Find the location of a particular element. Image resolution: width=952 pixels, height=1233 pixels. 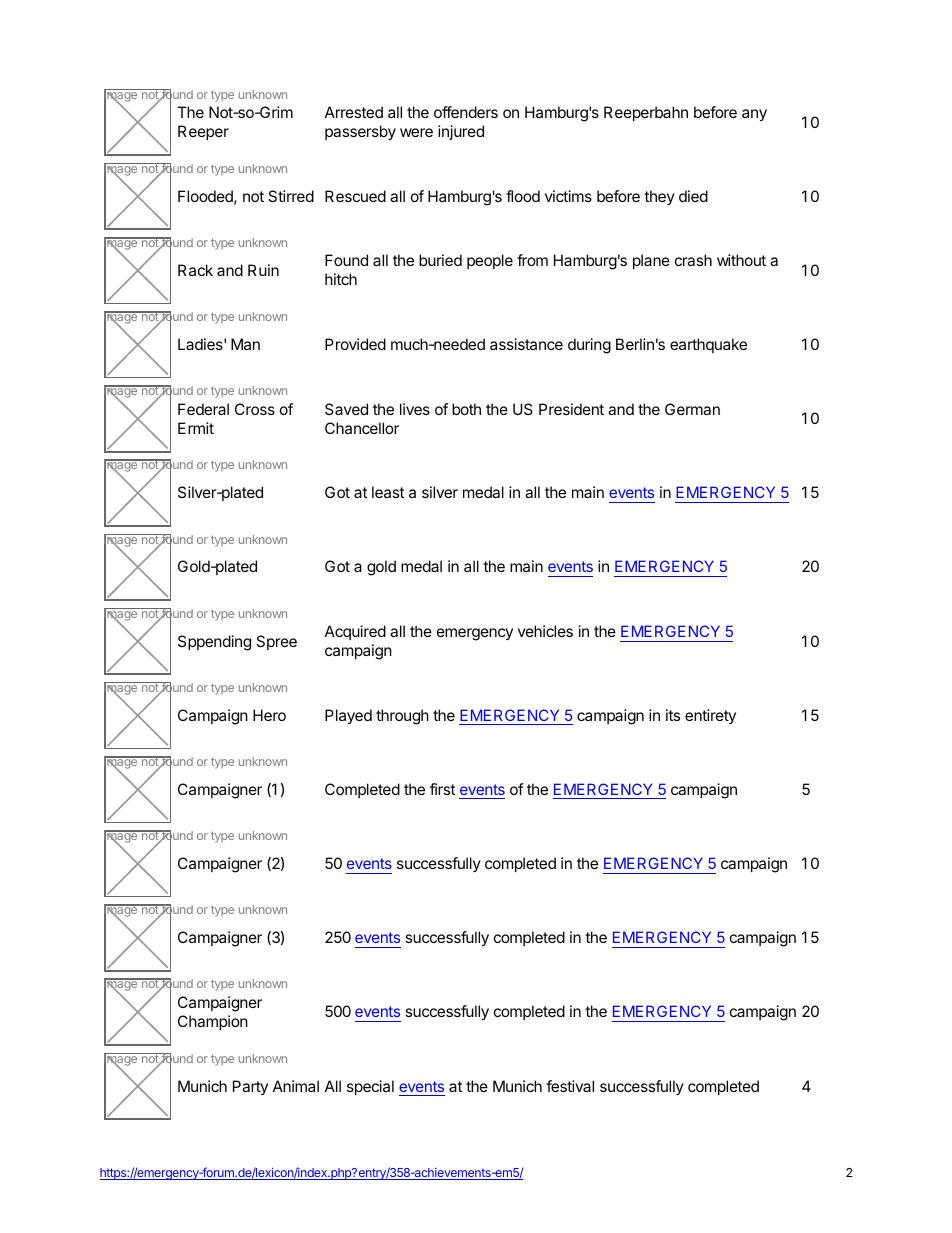

vehicles is located at coordinates (545, 631).
